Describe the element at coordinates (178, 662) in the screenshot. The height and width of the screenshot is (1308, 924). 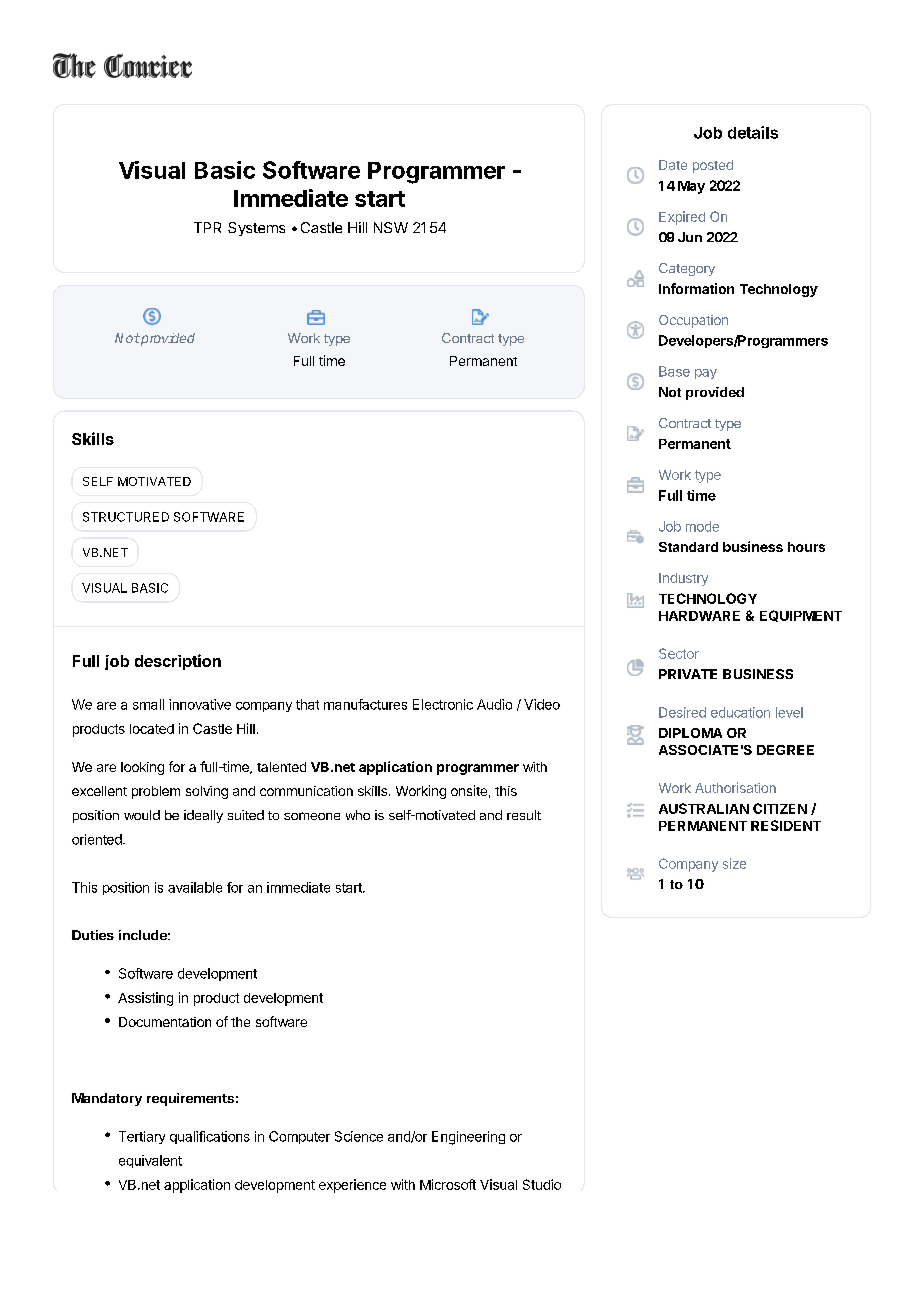
I see `description` at that location.
